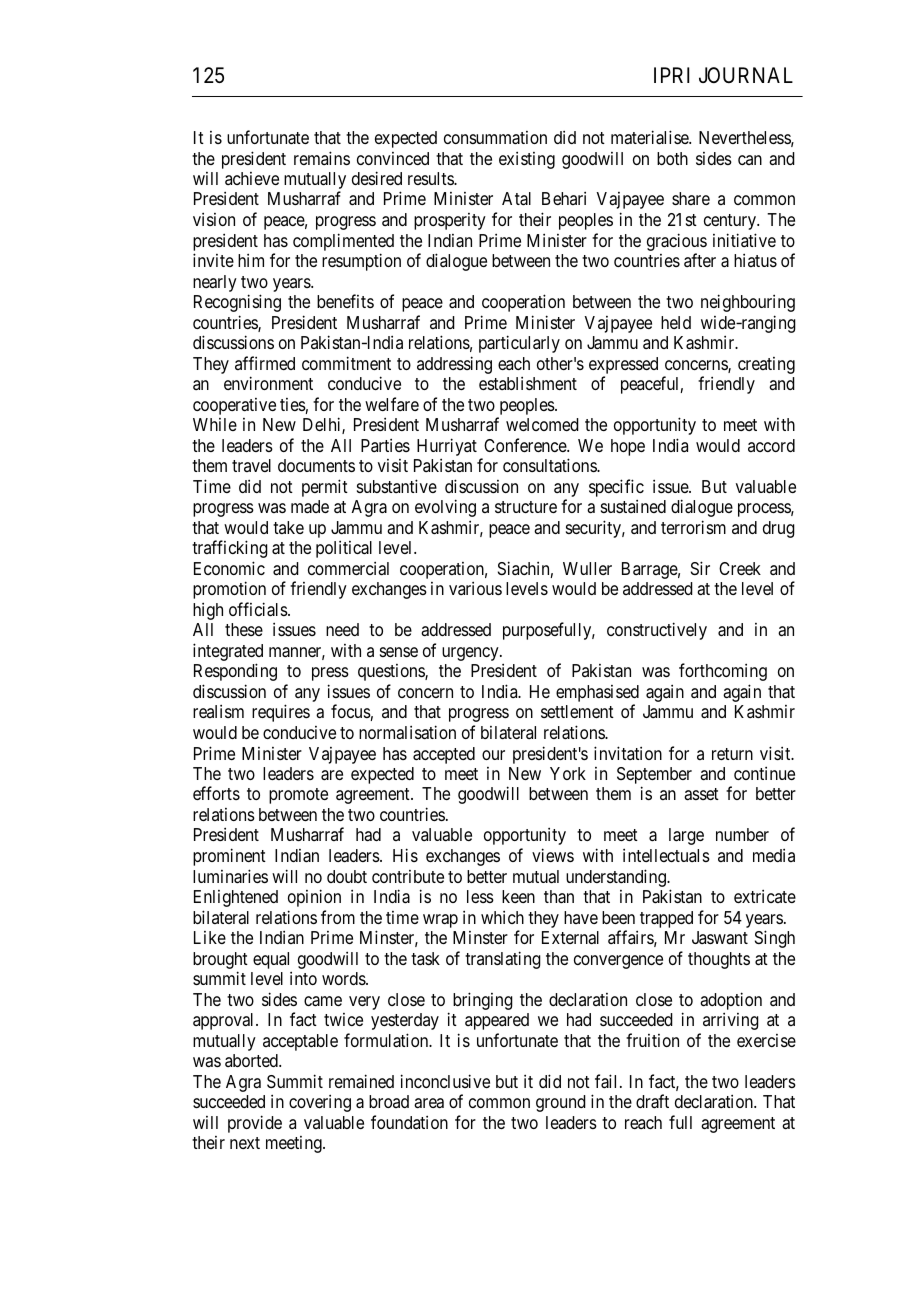 The image size is (924, 1310). Describe the element at coordinates (445, 1081) in the page. I see `inconclusive` at that location.
